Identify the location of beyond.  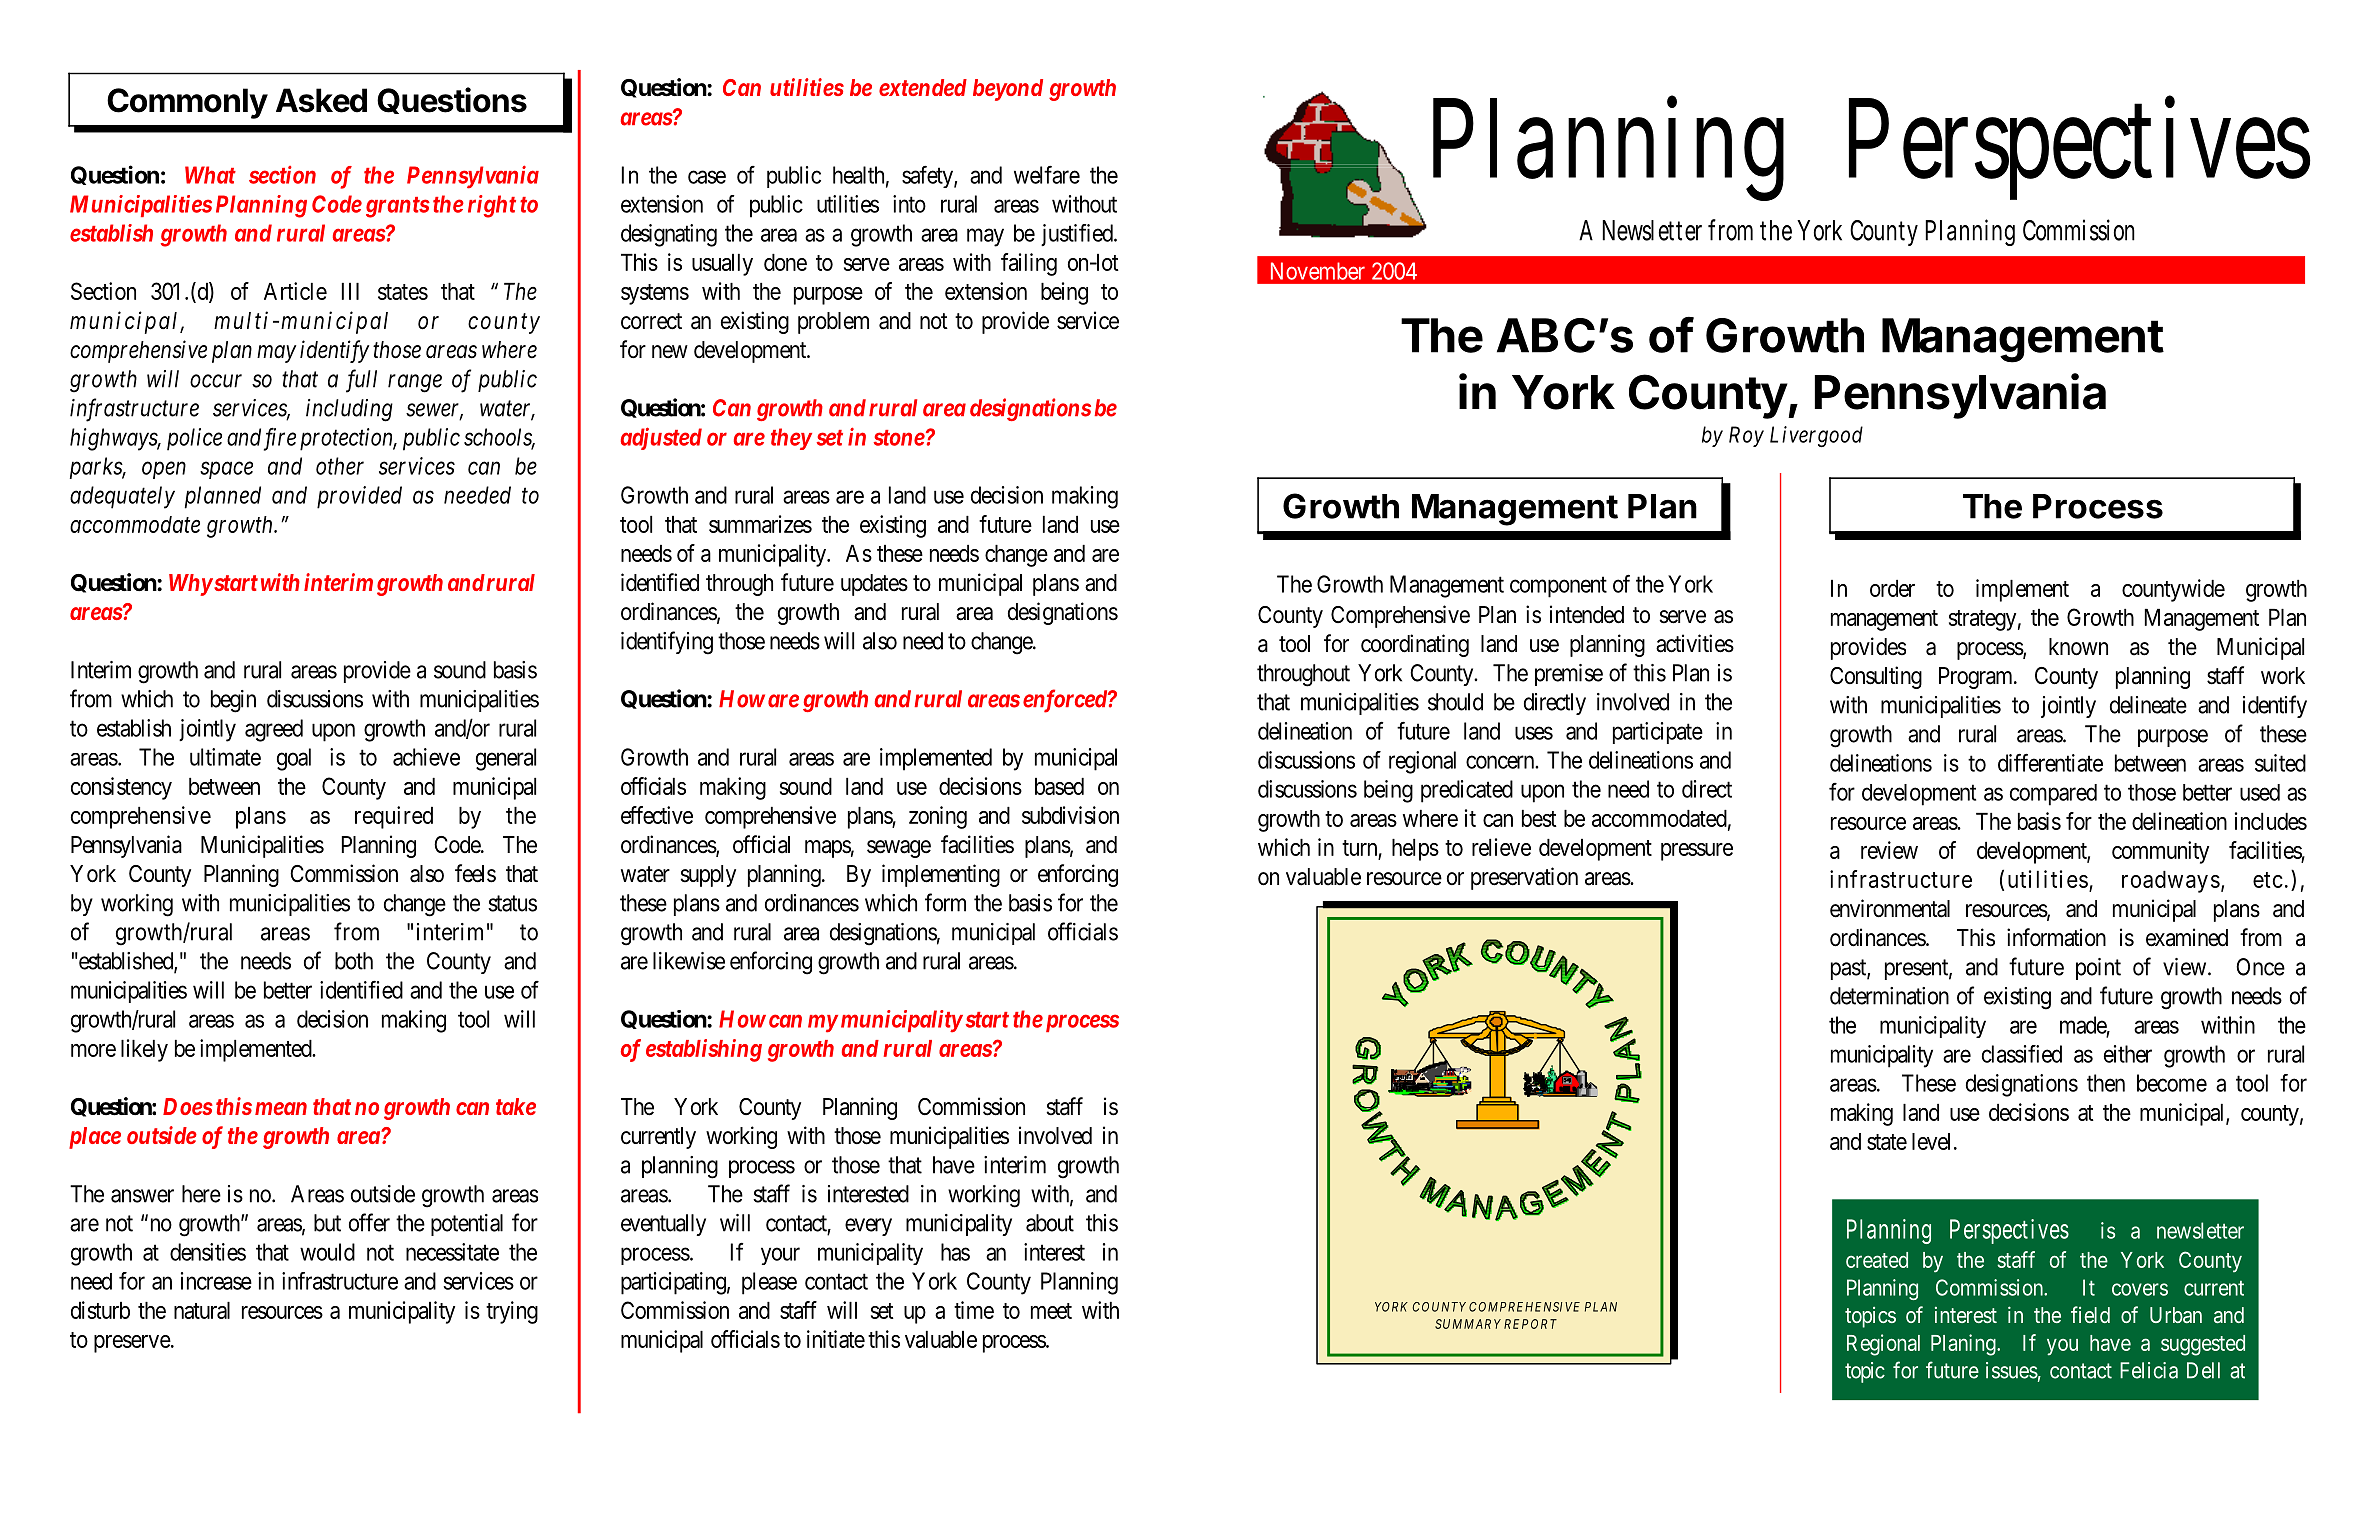
(1008, 90).
